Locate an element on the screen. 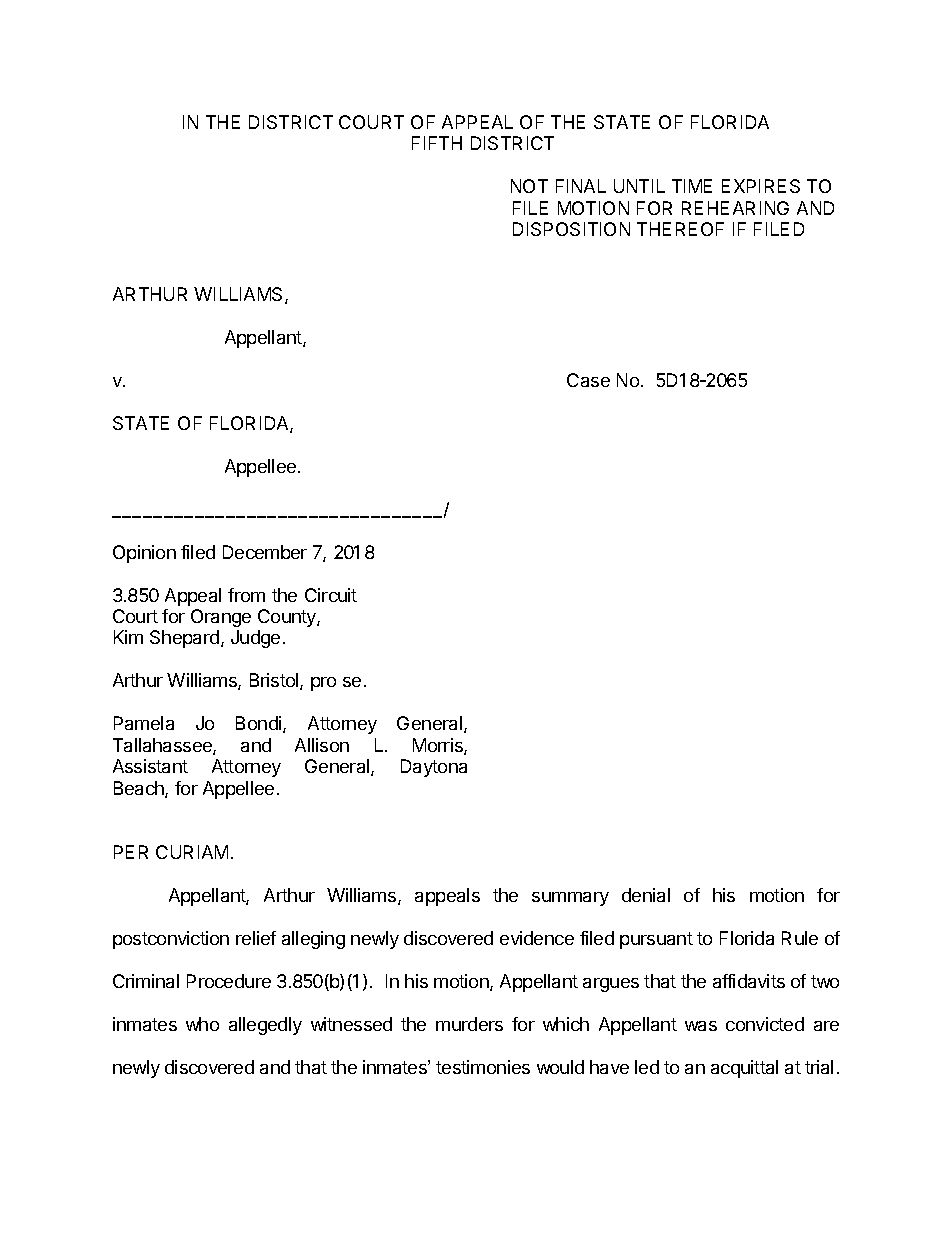 The width and height of the screenshot is (952, 1233). murders is located at coordinates (469, 1024).
